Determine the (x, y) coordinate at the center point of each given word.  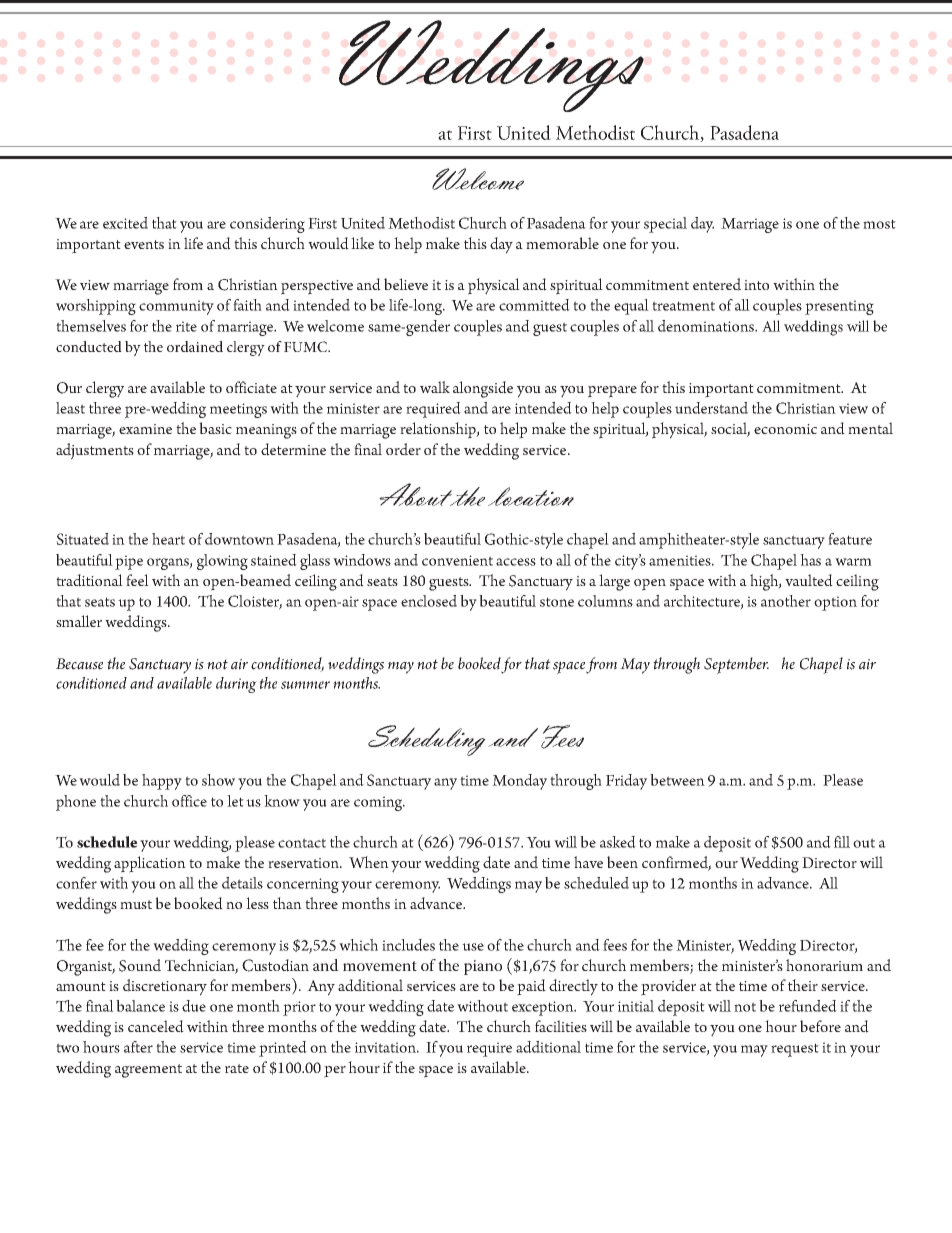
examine (145, 429)
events (144, 244)
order (403, 449)
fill (842, 842)
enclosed (429, 601)
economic (785, 429)
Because (79, 664)
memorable (562, 243)
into (756, 285)
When (369, 862)
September (736, 665)
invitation (387, 1047)
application (150, 864)
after (138, 1047)
